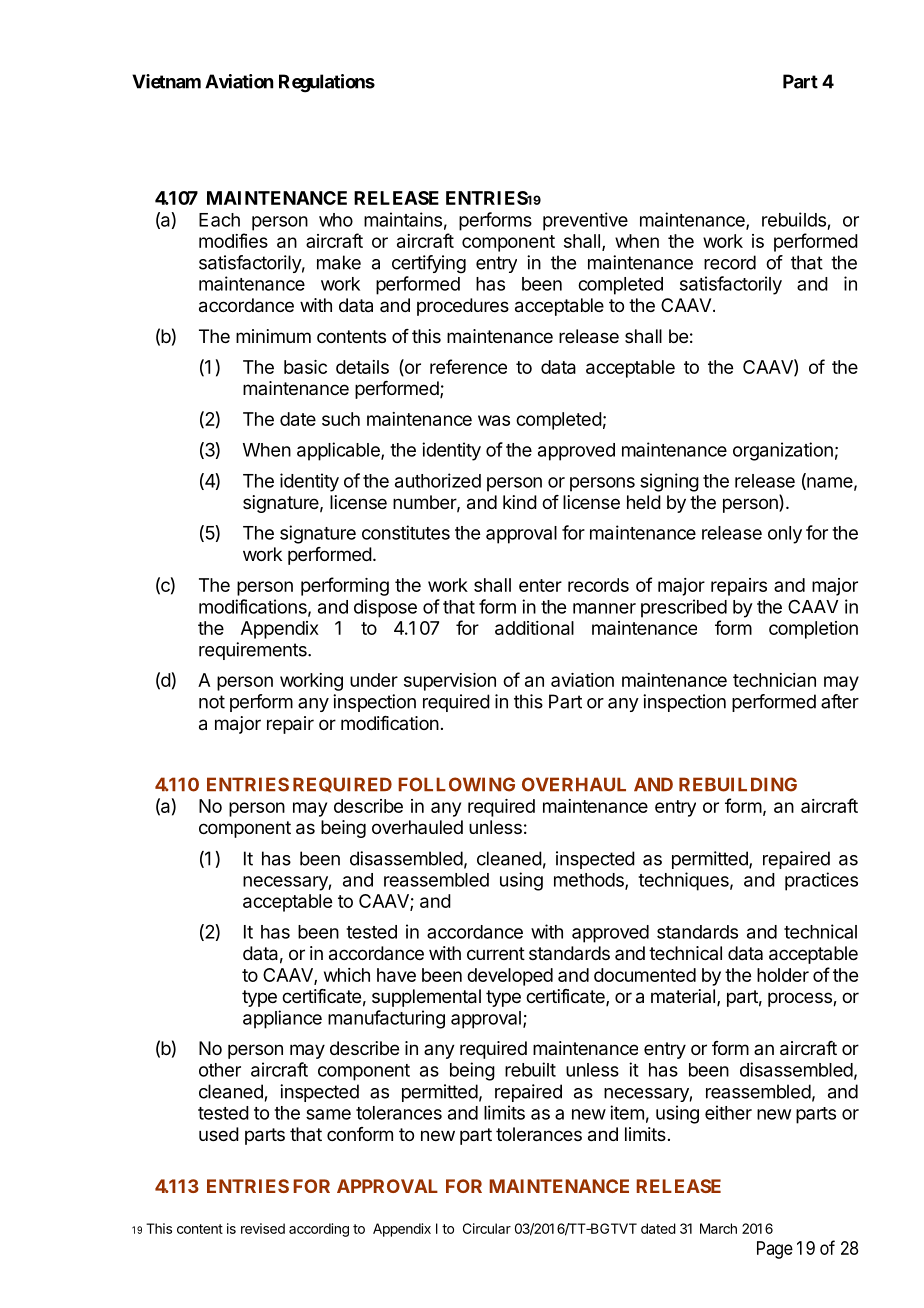 The height and width of the screenshot is (1308, 924). Describe the element at coordinates (794, 219) in the screenshot. I see `rebuilds` at that location.
